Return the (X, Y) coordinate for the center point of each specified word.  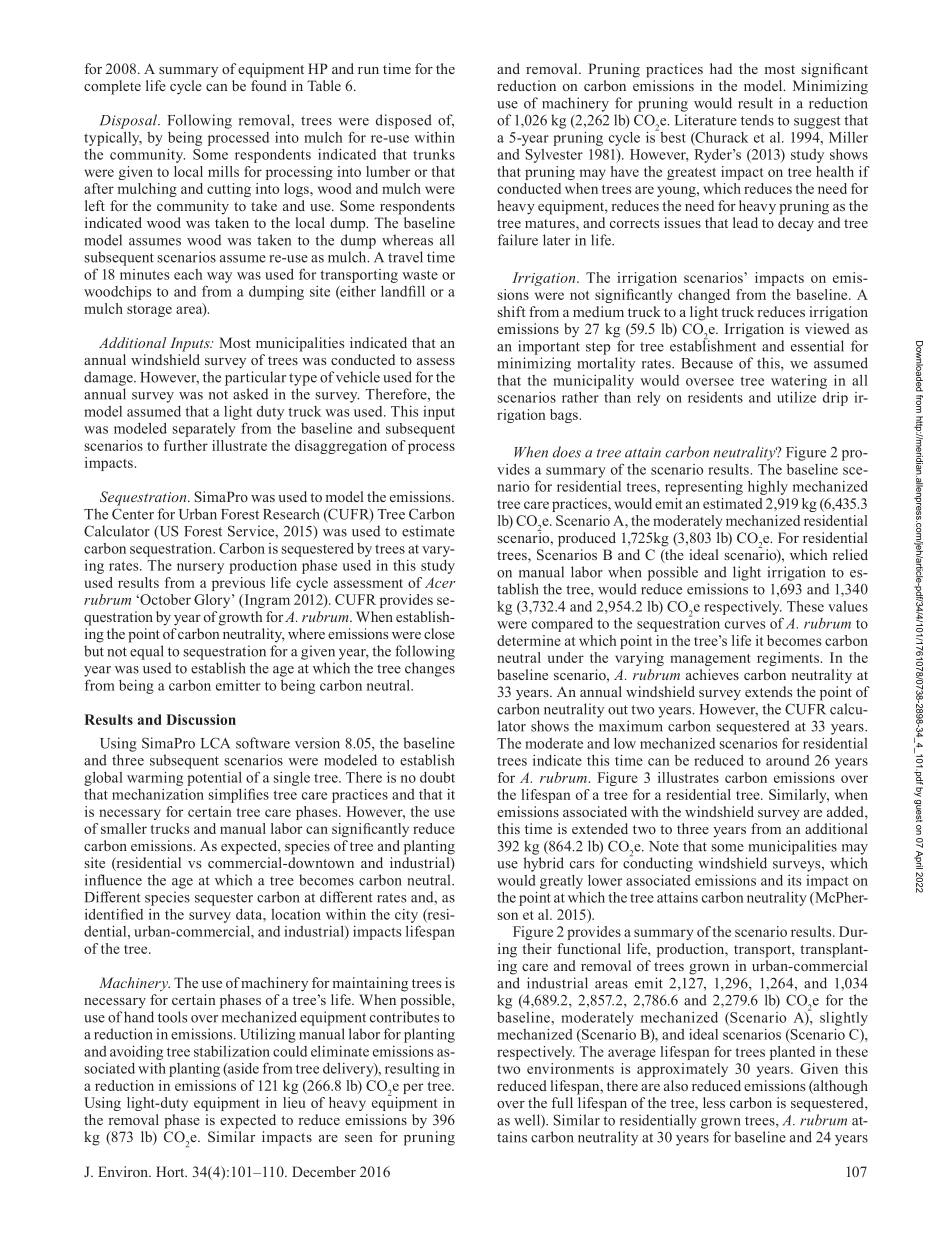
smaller (124, 828)
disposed (404, 121)
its (794, 880)
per (413, 1088)
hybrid (544, 864)
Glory (213, 601)
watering (799, 382)
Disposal (129, 121)
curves (745, 625)
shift (511, 311)
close (439, 633)
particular (255, 378)
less (714, 1102)
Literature (706, 120)
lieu (294, 1102)
